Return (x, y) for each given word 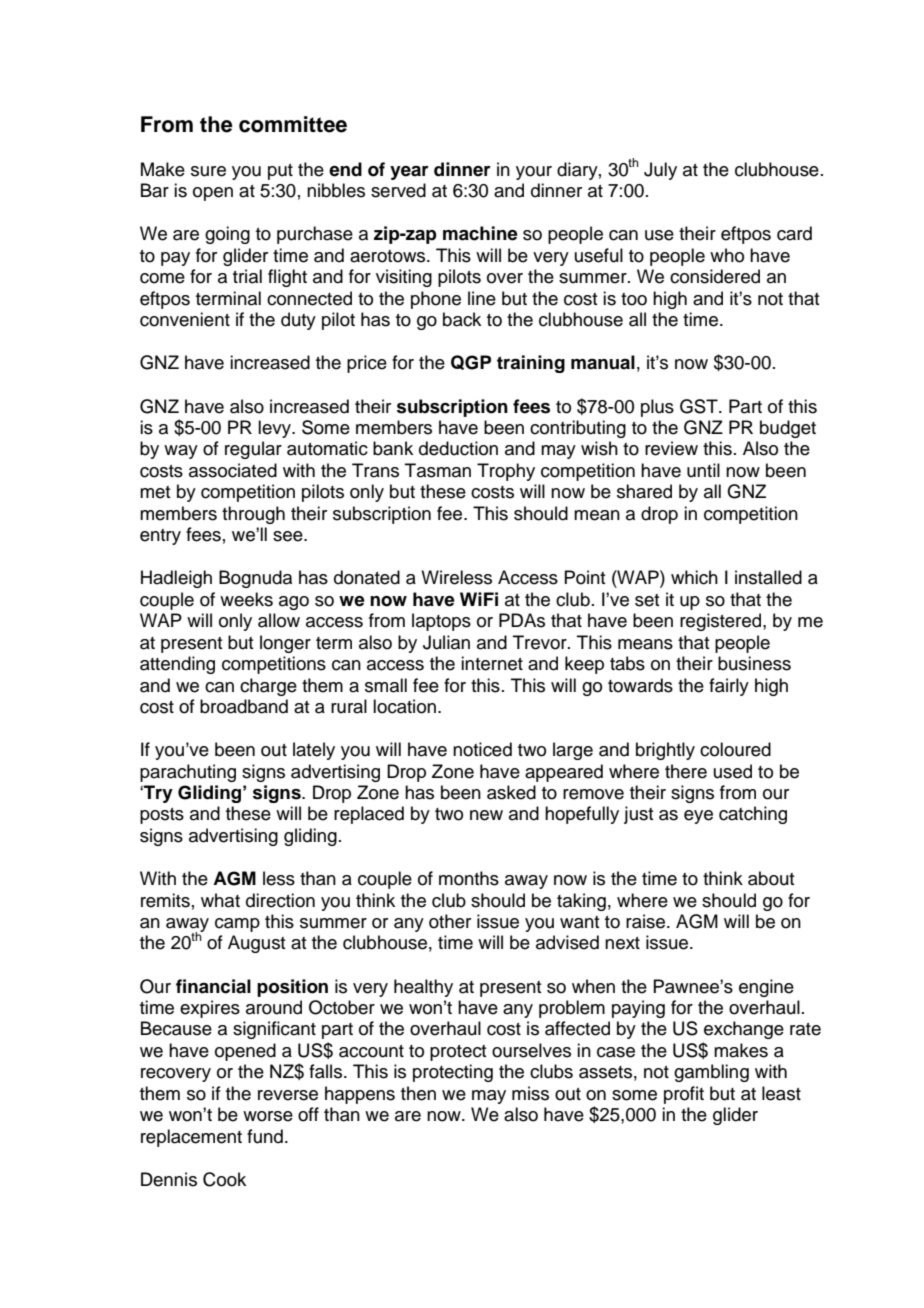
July (660, 171)
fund (265, 1136)
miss (530, 1093)
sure (208, 171)
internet (492, 663)
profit (684, 1095)
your (534, 173)
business (754, 663)
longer (285, 644)
